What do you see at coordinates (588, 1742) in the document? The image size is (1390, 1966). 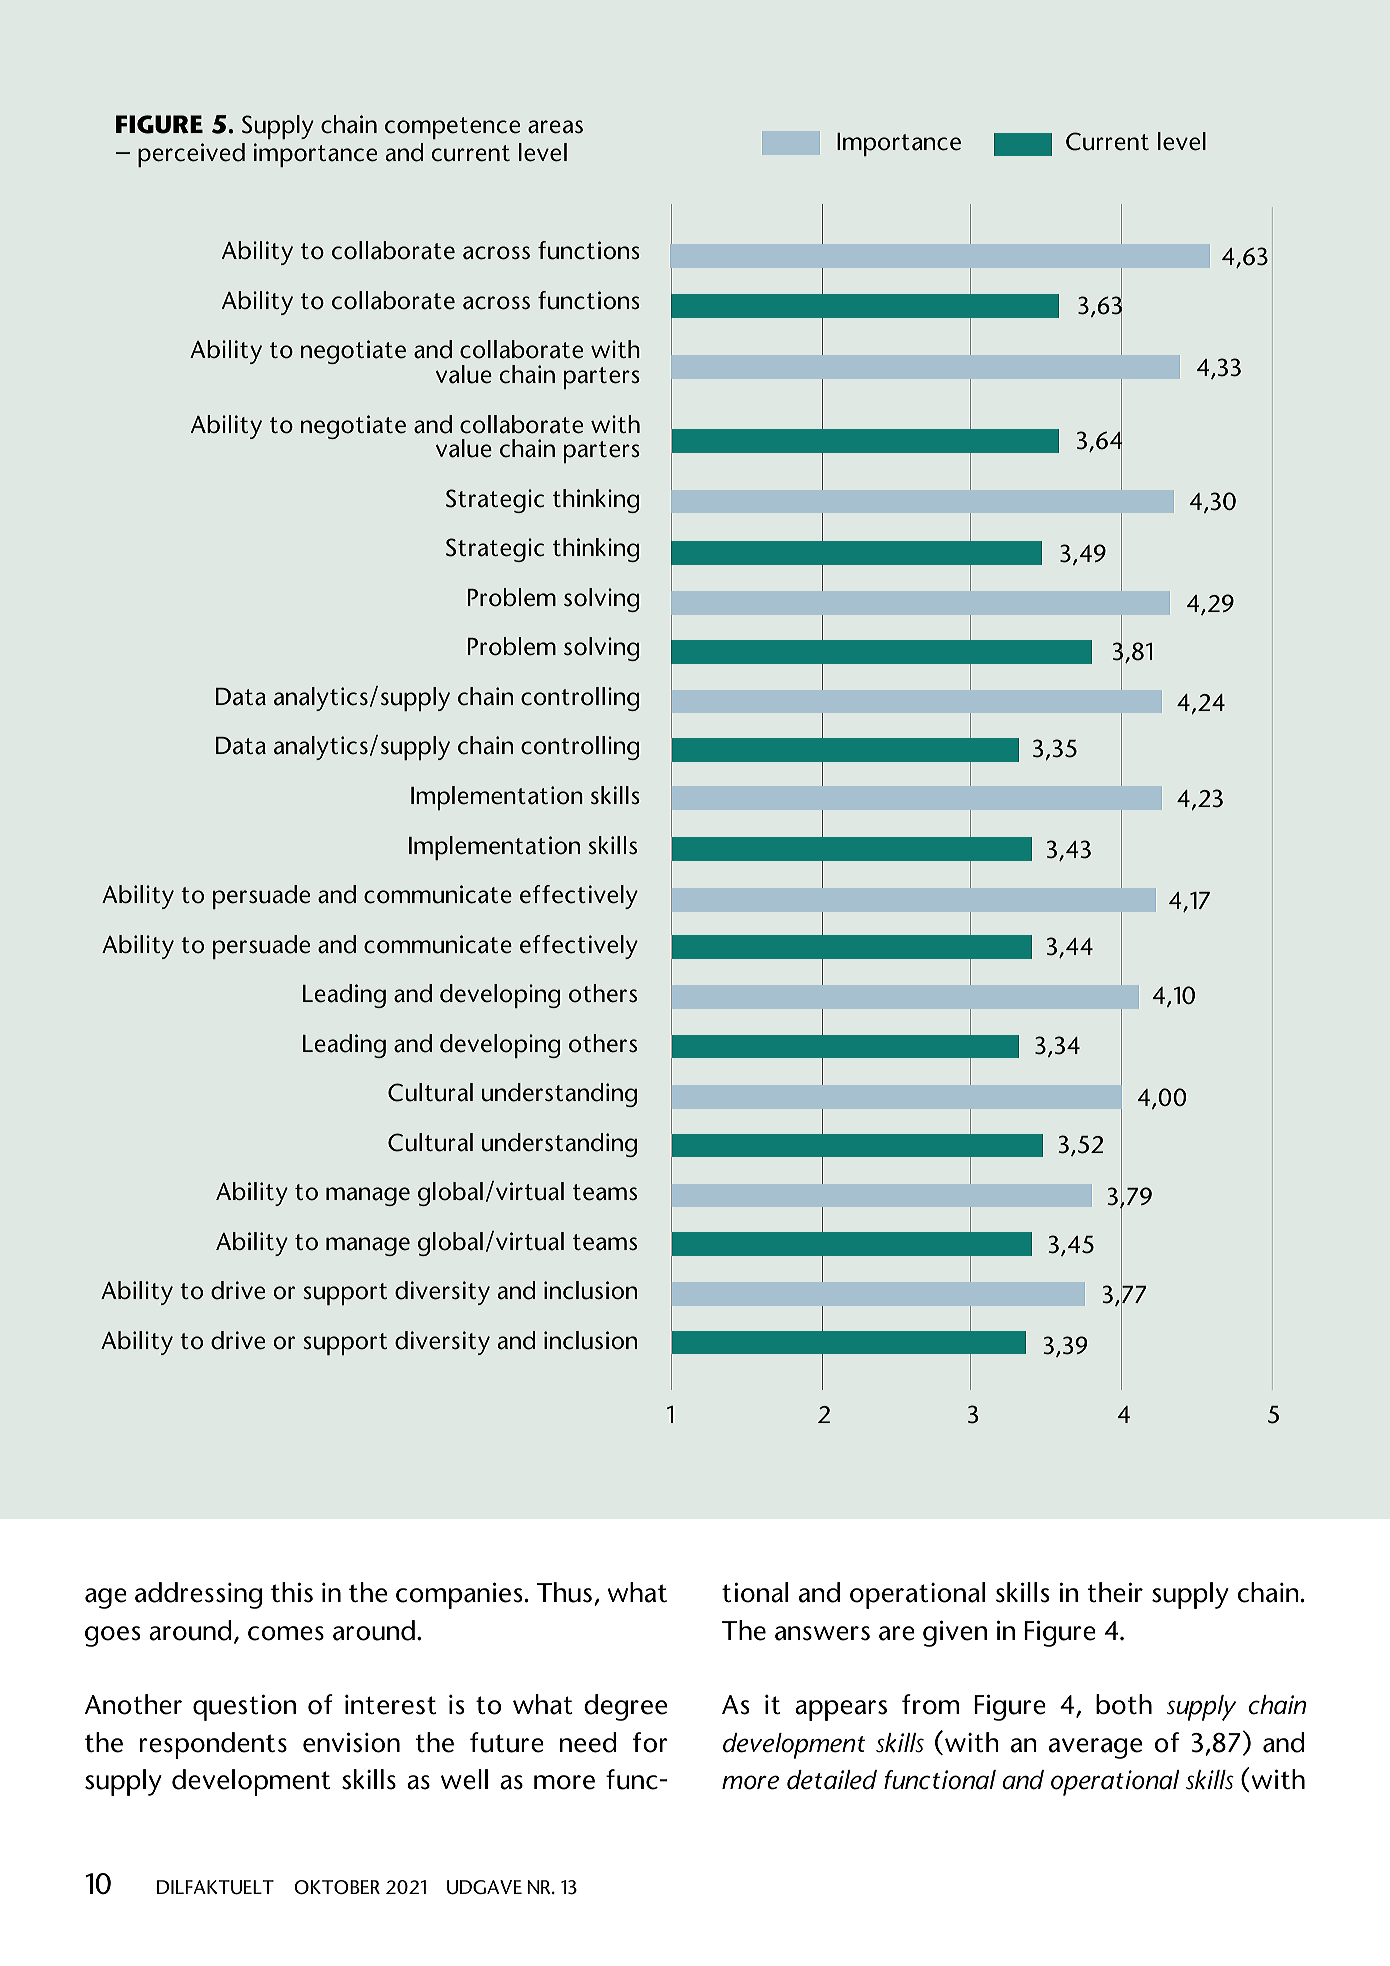 I see `need` at bounding box center [588, 1742].
